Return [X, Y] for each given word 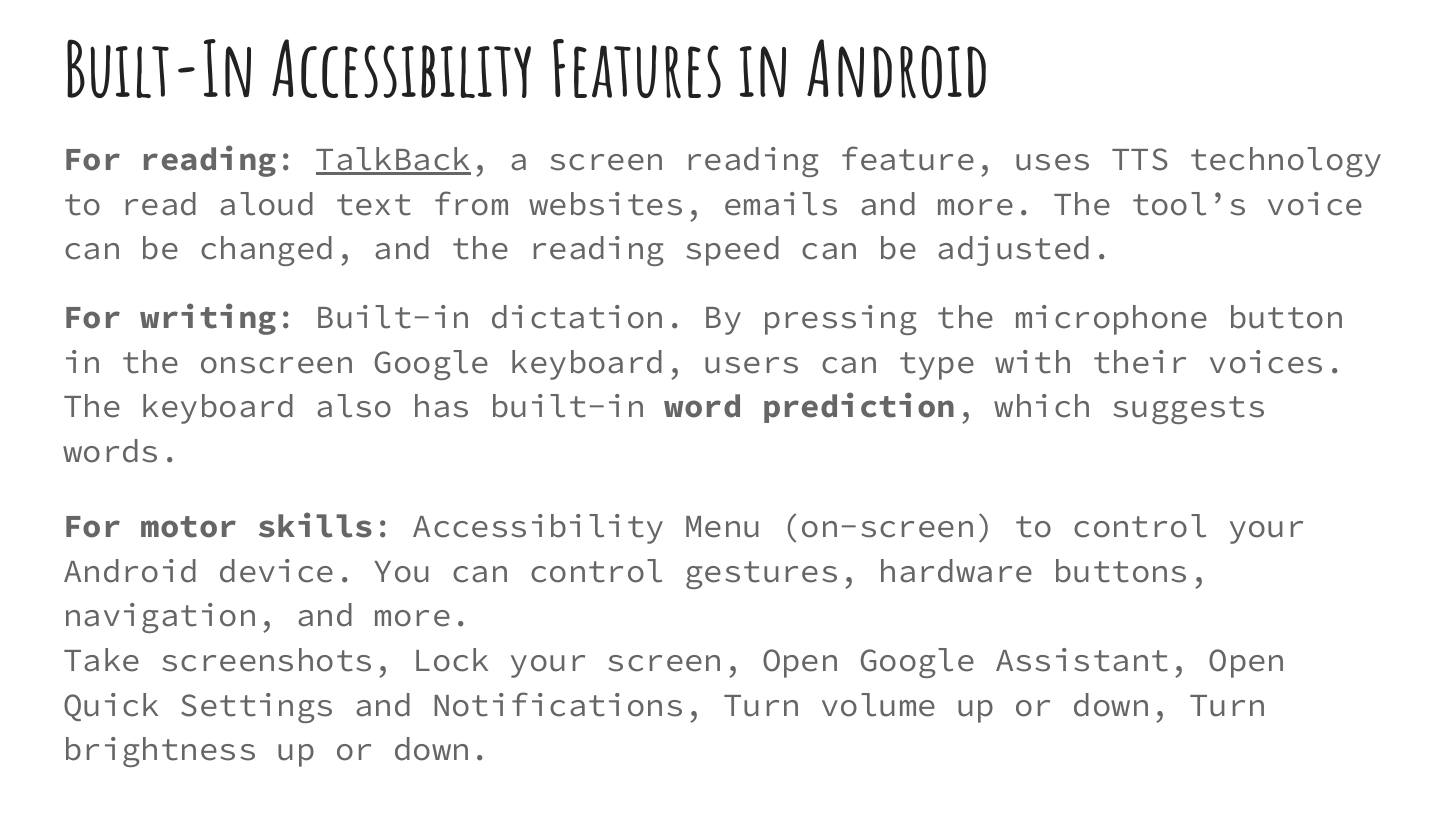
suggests [1188, 410]
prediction [859, 407]
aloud [266, 204]
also [354, 406]
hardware [956, 571]
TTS [1140, 159]
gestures [761, 575]
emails [781, 204]
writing [208, 319]
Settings [256, 708]
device [276, 571]
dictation [577, 317]
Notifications [558, 704]
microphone [1111, 320]
